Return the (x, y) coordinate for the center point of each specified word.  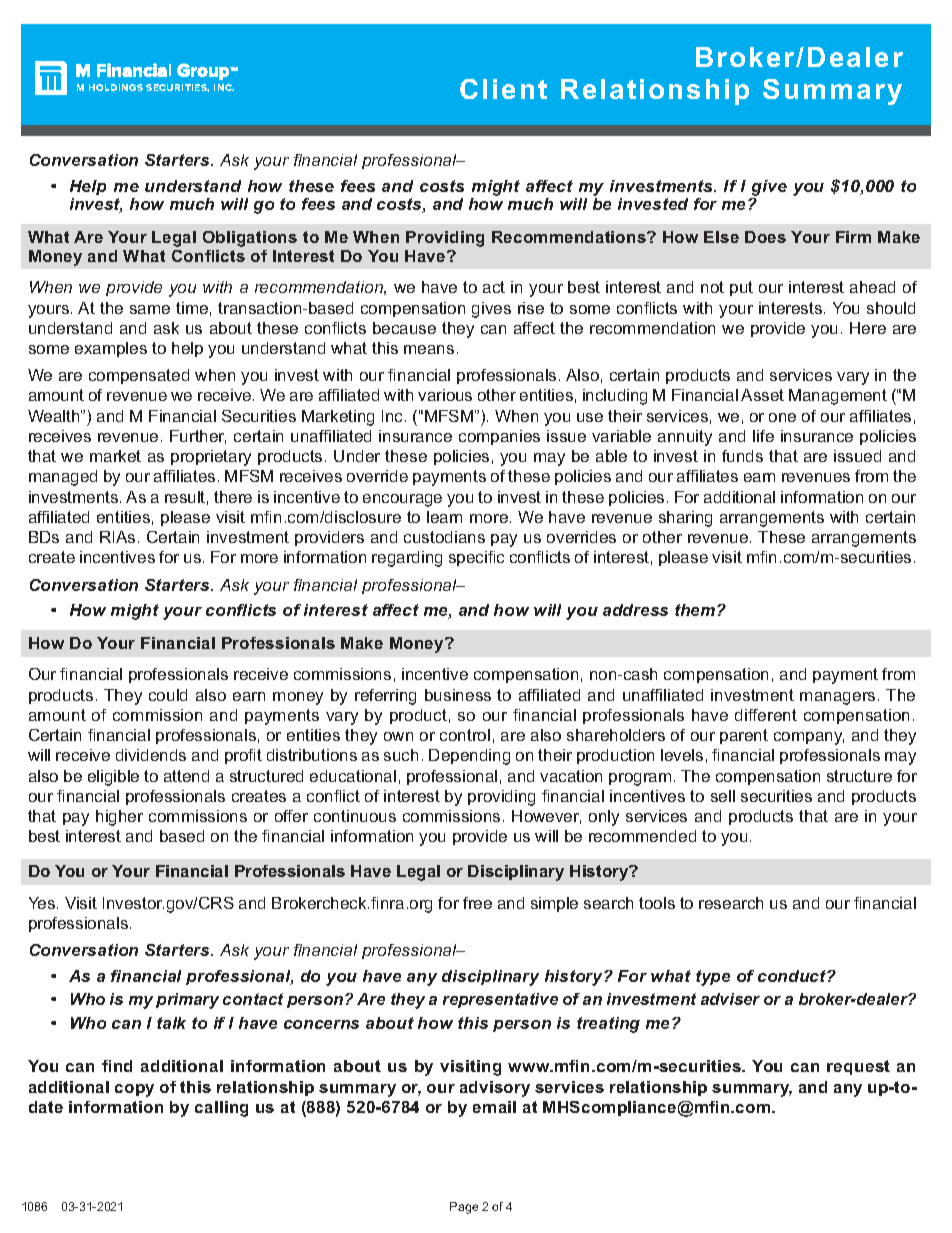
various (445, 395)
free (477, 903)
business (458, 695)
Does (765, 237)
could (168, 695)
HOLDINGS (116, 87)
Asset (762, 395)
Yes (43, 903)
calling (221, 1109)
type (713, 978)
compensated (139, 376)
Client (503, 89)
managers (837, 698)
